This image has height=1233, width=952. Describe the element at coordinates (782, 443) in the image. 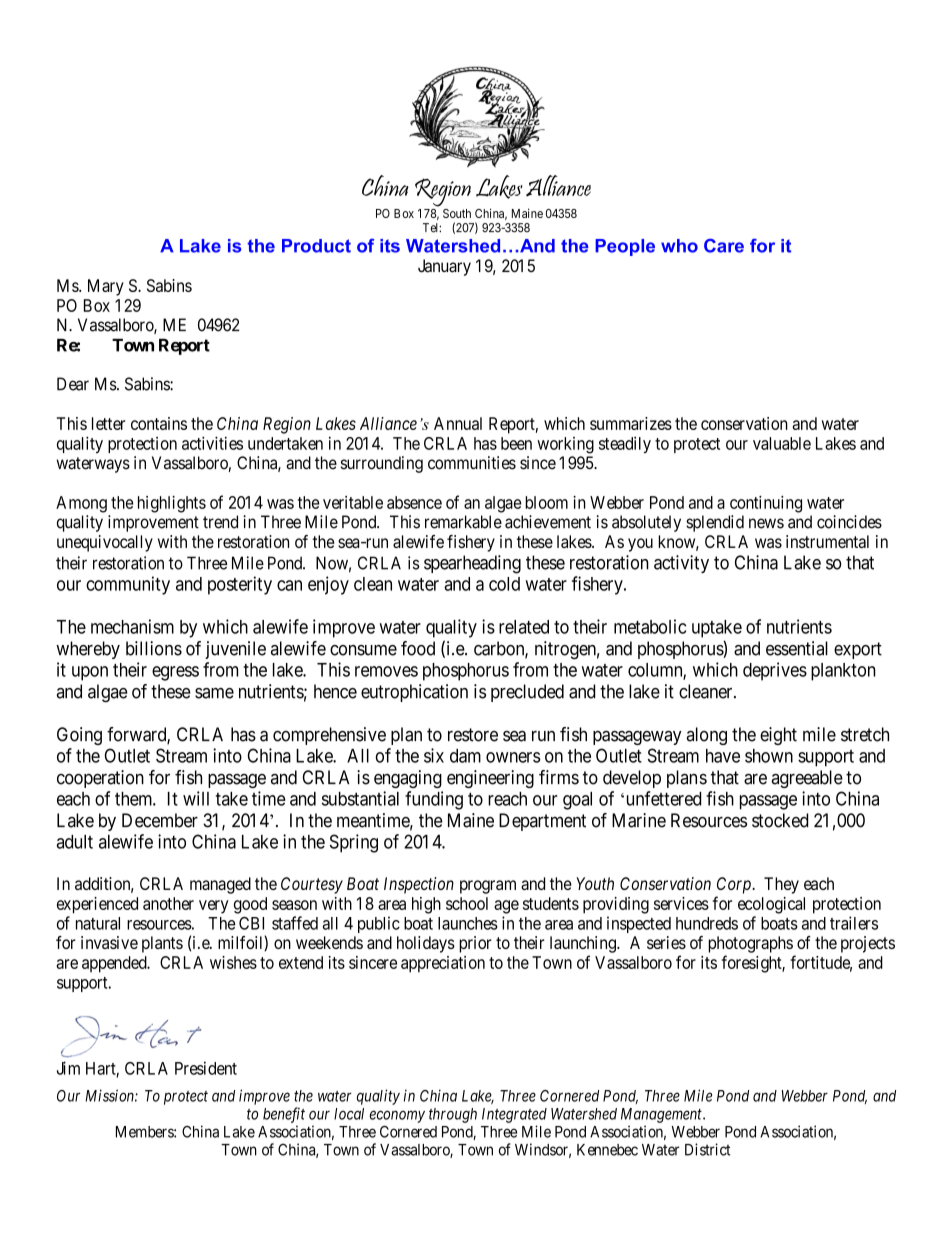

I see `valuable` at that location.
